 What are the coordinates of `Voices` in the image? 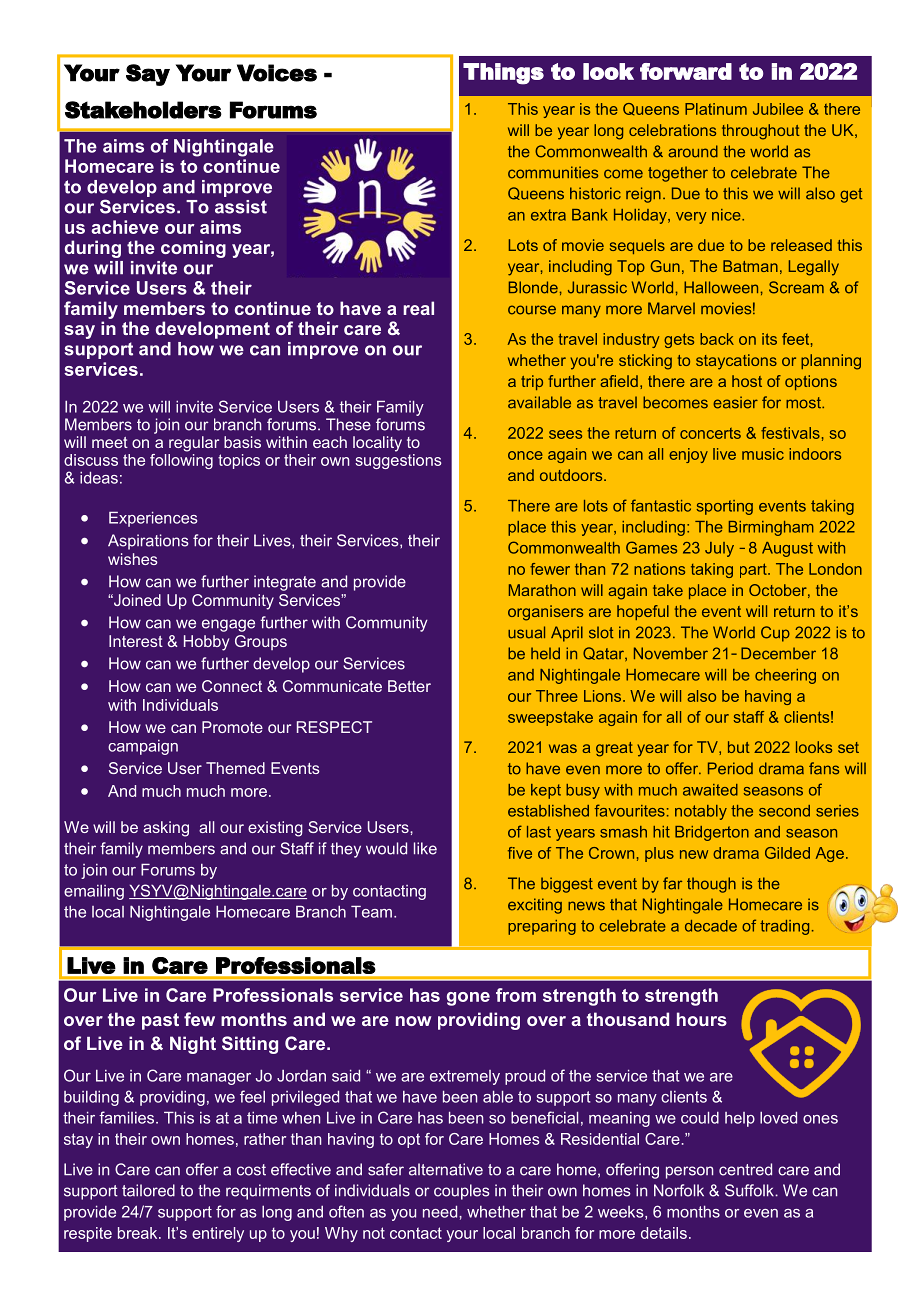 It's located at (277, 73).
